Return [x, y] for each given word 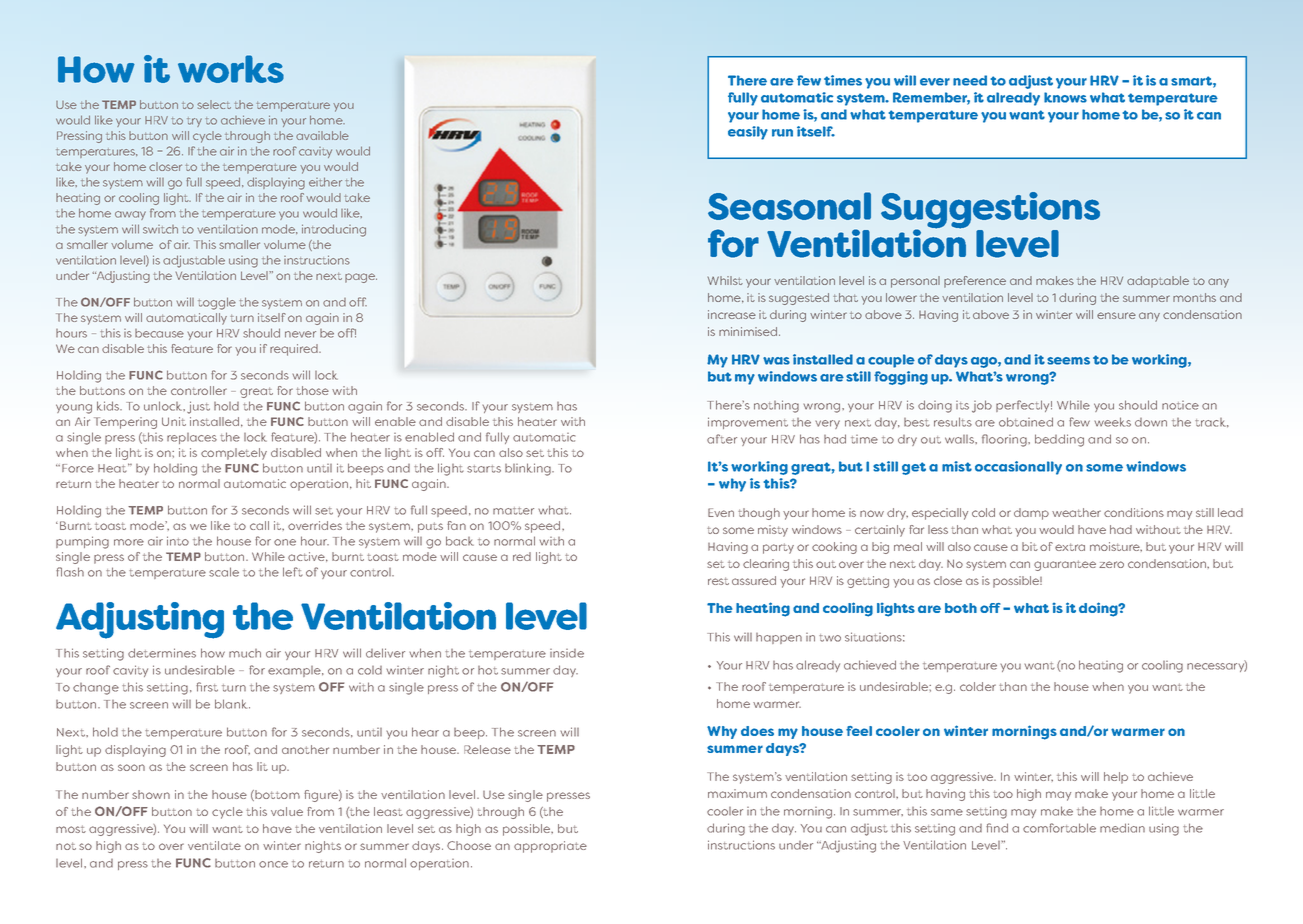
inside [567, 653]
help [1116, 778]
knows [1065, 97]
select [214, 104]
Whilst [725, 280]
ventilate [214, 845]
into [178, 541]
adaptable [1158, 282]
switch [160, 229]
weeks [1112, 422]
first [207, 687]
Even [721, 512]
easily [748, 133]
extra [1070, 547]
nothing [776, 406]
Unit [174, 421]
